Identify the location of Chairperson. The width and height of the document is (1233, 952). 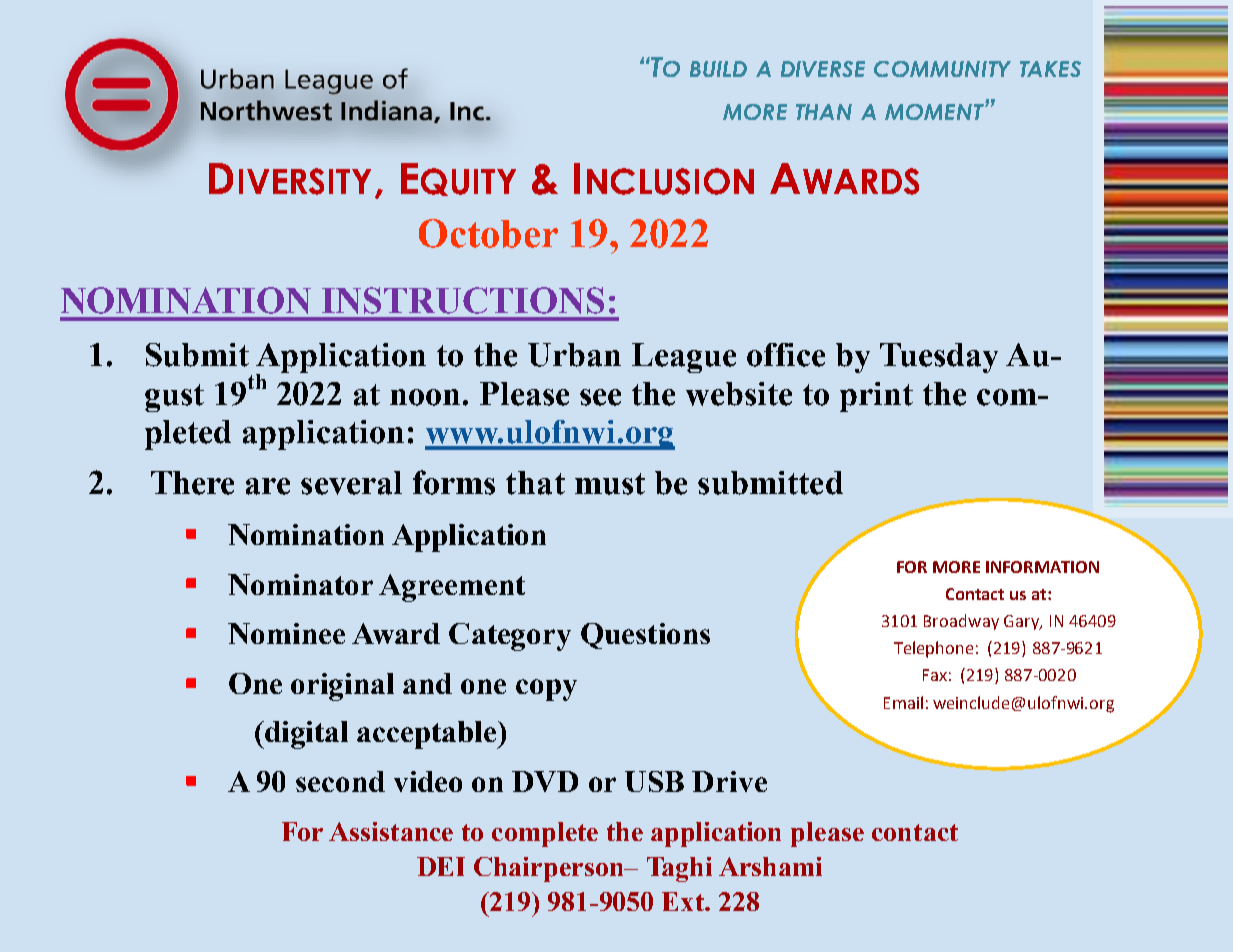
(550, 869).
